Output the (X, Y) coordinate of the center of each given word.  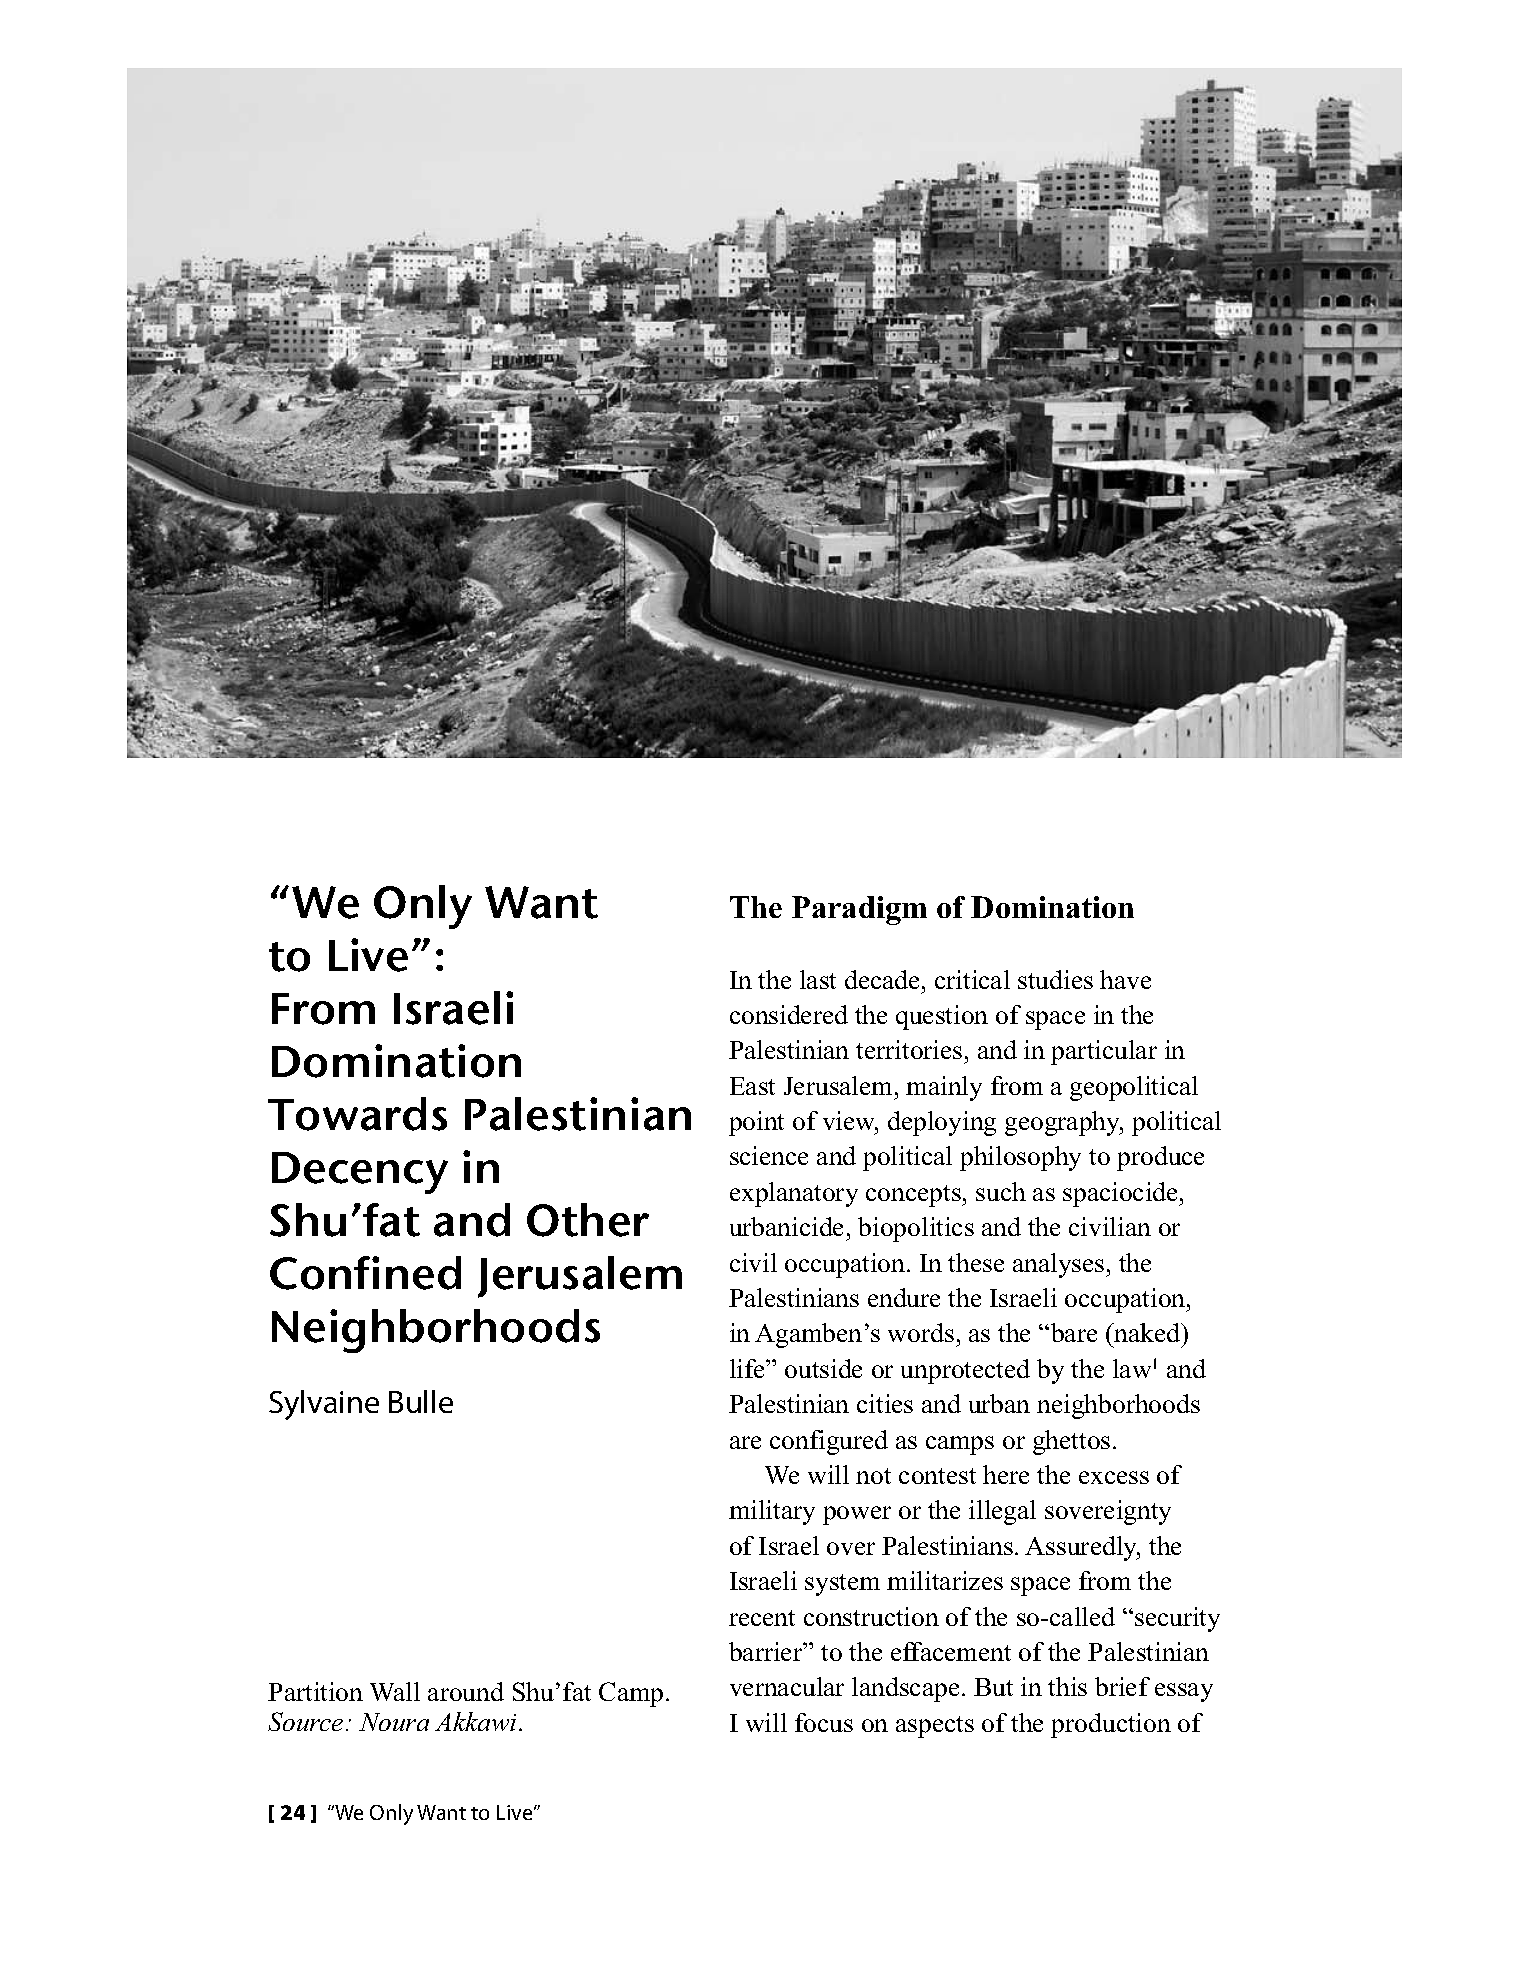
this (1067, 1686)
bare (1074, 1332)
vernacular (787, 1686)
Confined (365, 1273)
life (748, 1368)
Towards (357, 1114)
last (818, 979)
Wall (395, 1691)
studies (1055, 979)
